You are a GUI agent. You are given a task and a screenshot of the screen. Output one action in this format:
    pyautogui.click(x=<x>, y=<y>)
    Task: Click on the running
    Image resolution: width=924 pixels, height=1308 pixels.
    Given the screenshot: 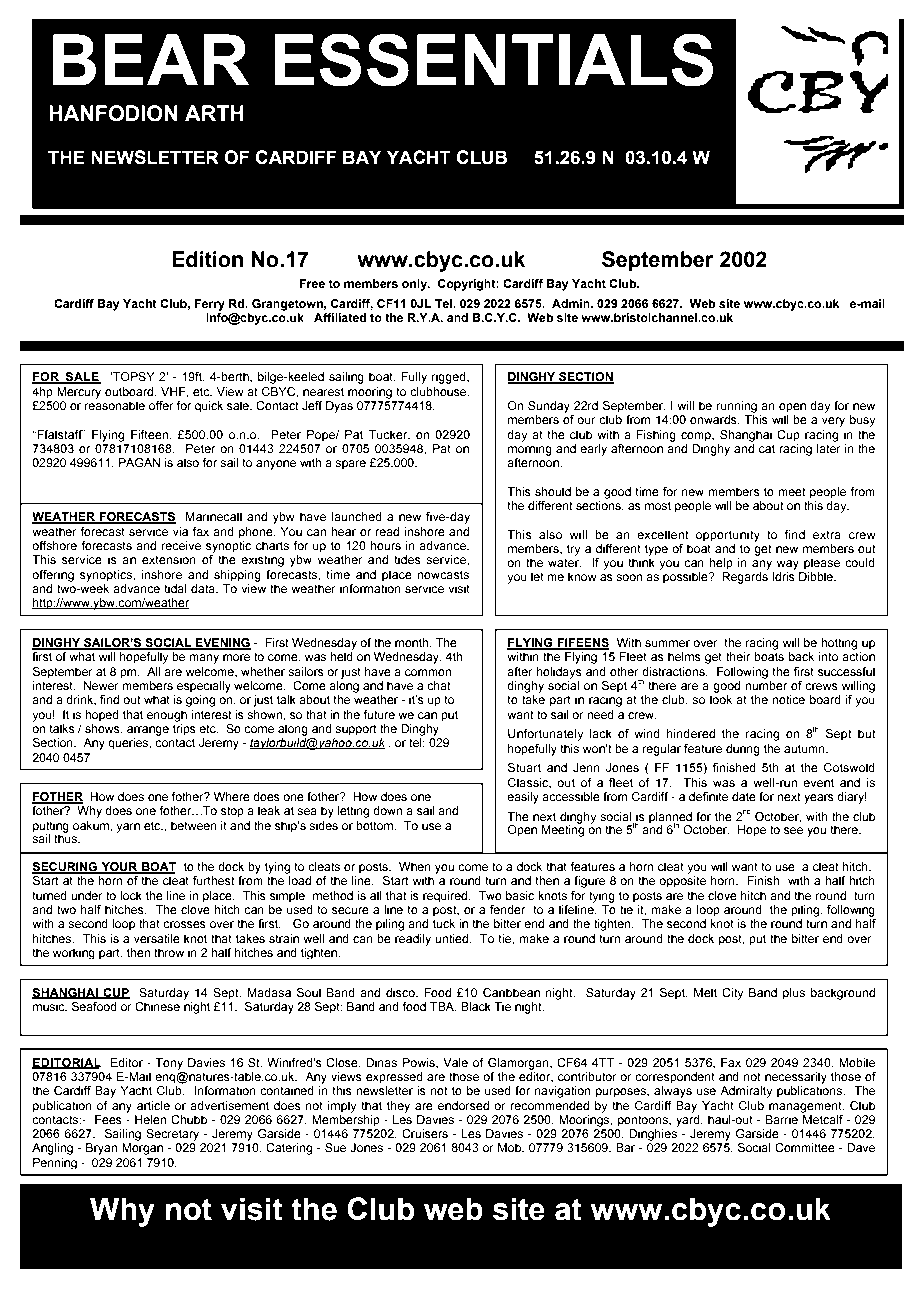 What is the action you would take?
    pyautogui.click(x=737, y=407)
